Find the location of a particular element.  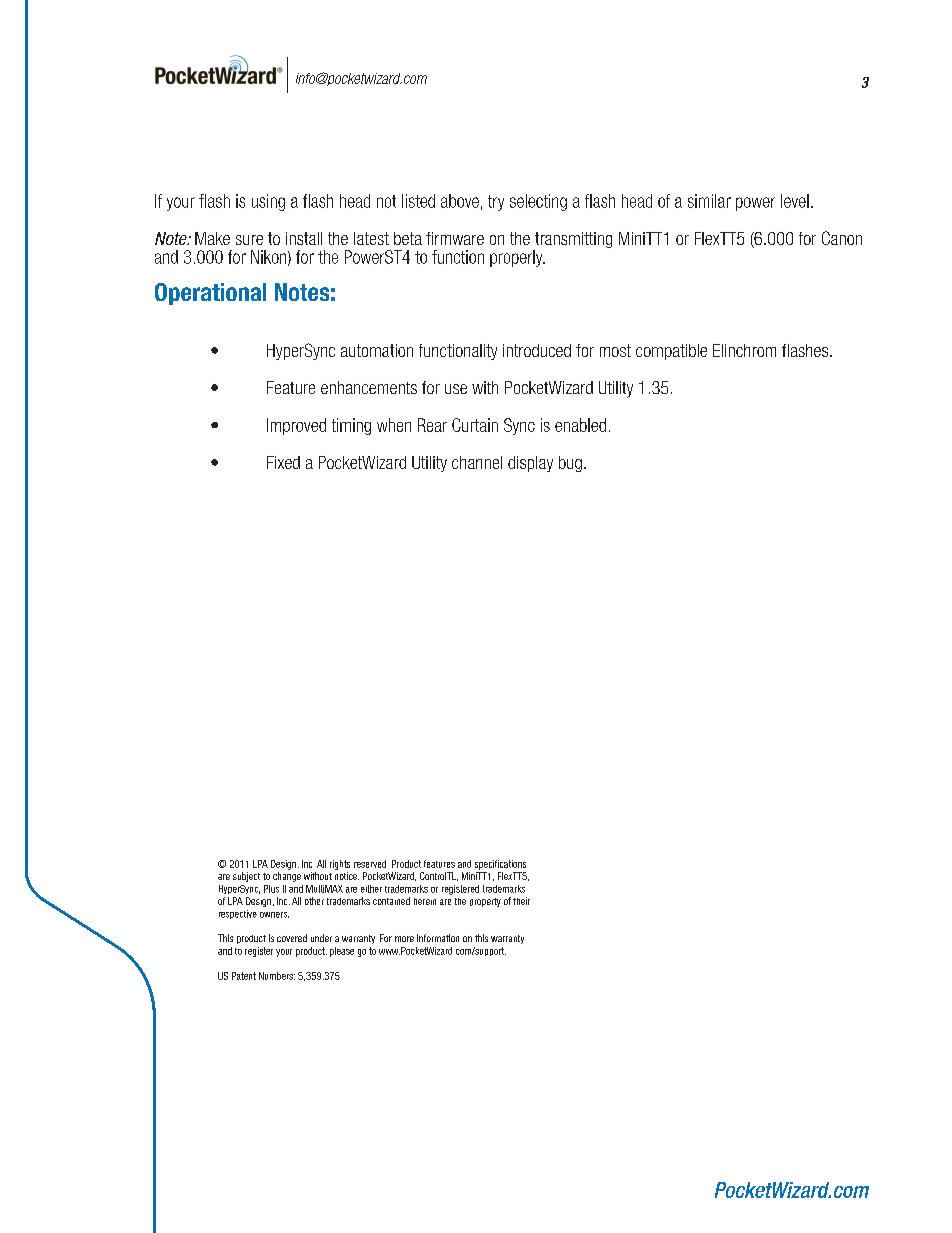

property is located at coordinates (485, 902).
